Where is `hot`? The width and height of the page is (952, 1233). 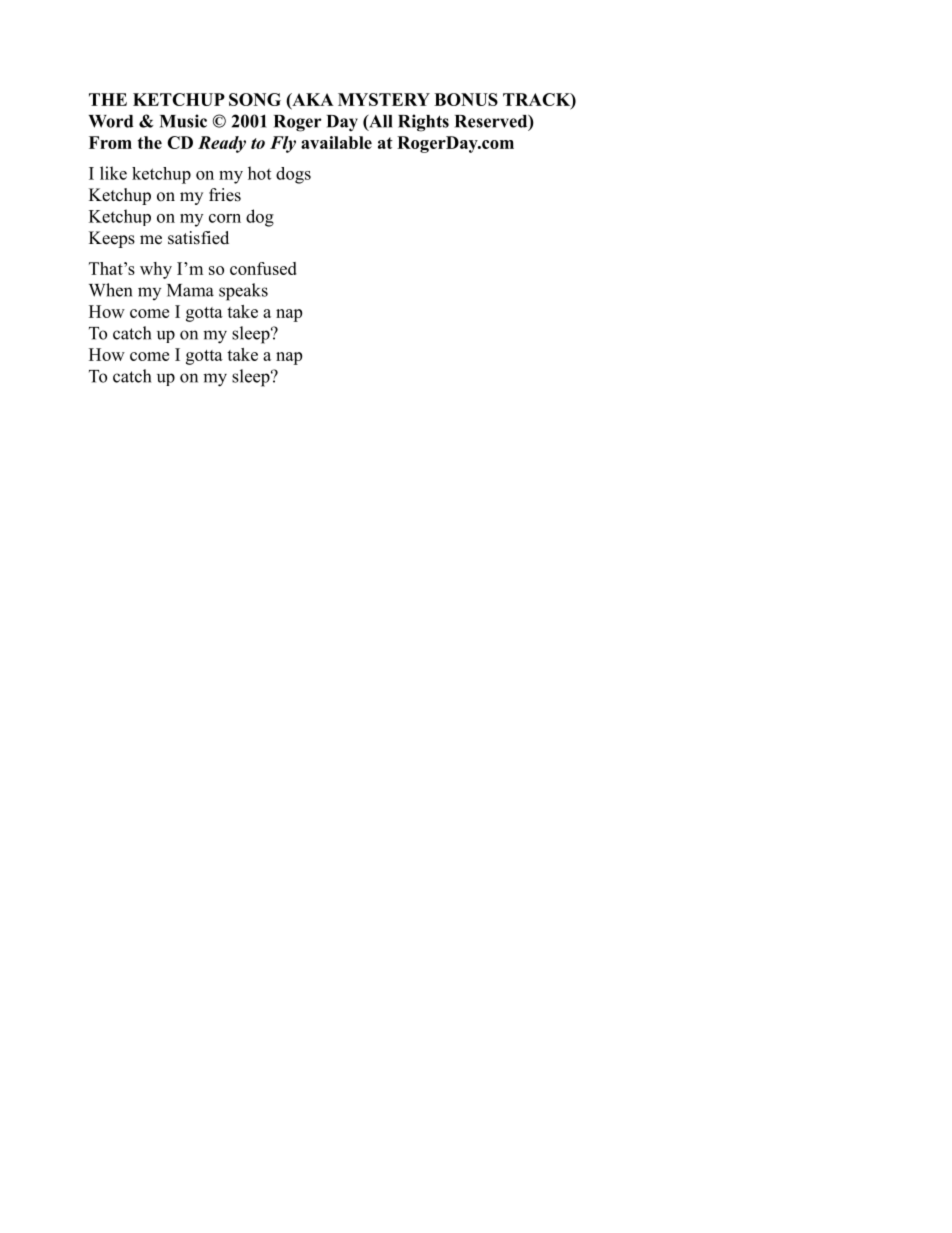
hot is located at coordinates (259, 173).
